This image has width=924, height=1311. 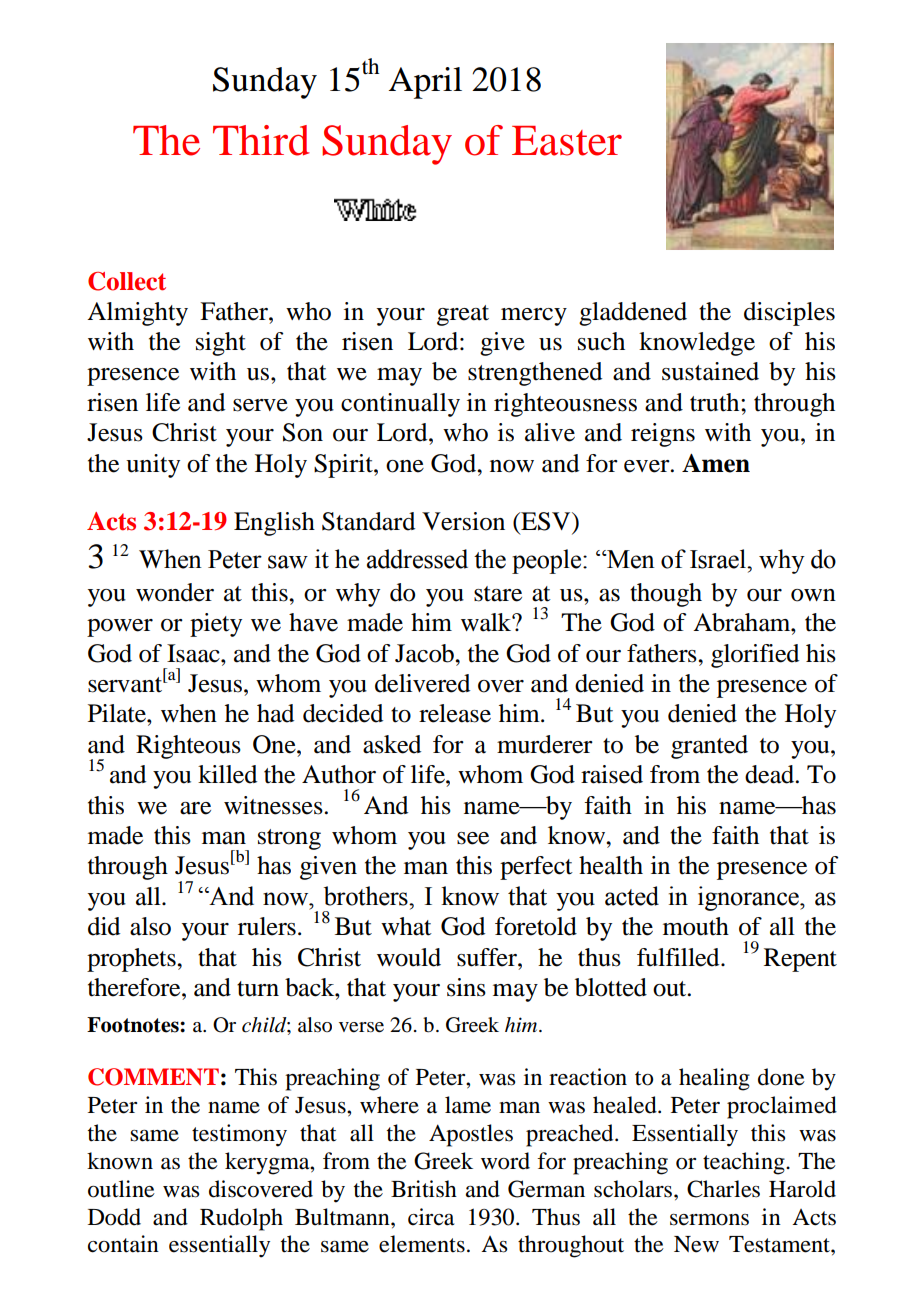 What do you see at coordinates (153, 466) in the image?
I see `unity` at bounding box center [153, 466].
